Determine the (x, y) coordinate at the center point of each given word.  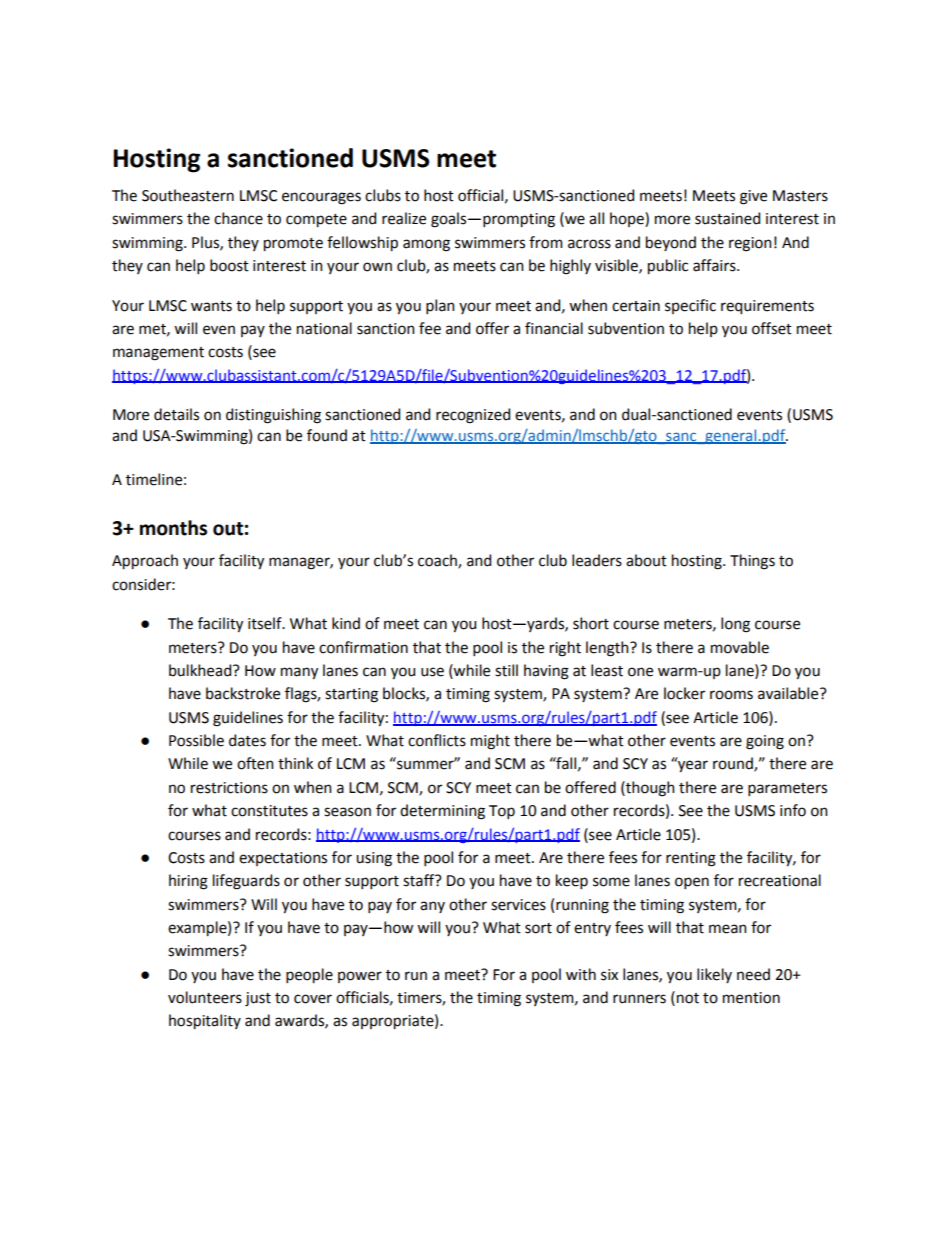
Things (752, 562)
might (490, 742)
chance (238, 218)
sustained (727, 218)
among (426, 245)
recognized (473, 416)
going (765, 742)
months (173, 528)
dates (247, 740)
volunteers (205, 997)
